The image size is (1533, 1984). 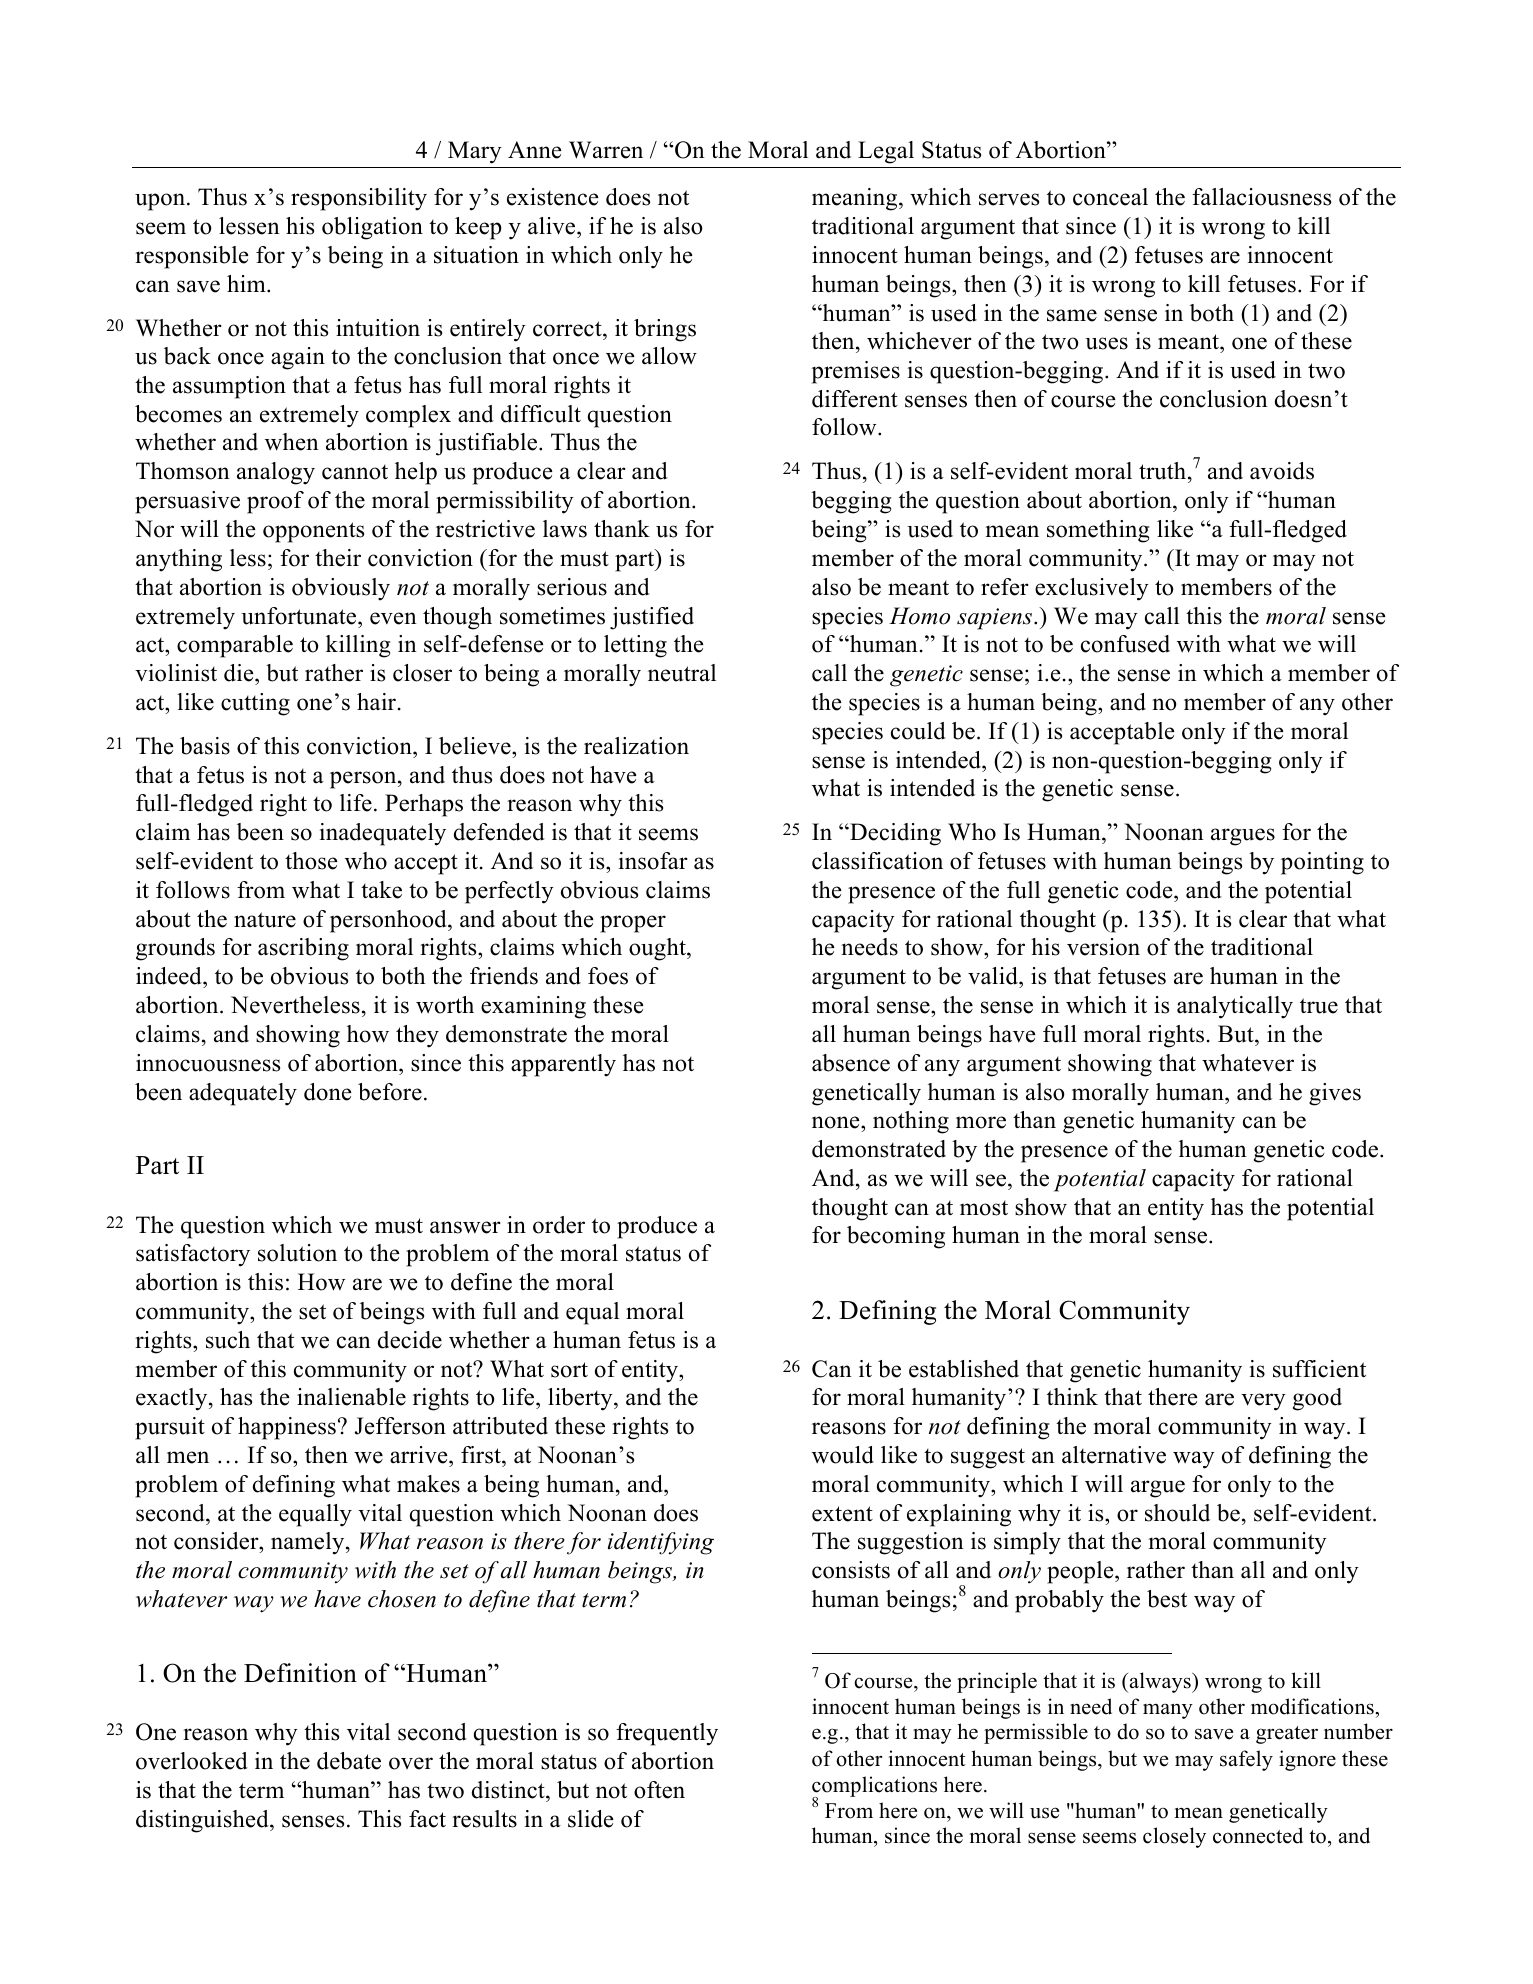 What do you see at coordinates (1009, 199) in the screenshot?
I see `serves` at bounding box center [1009, 199].
